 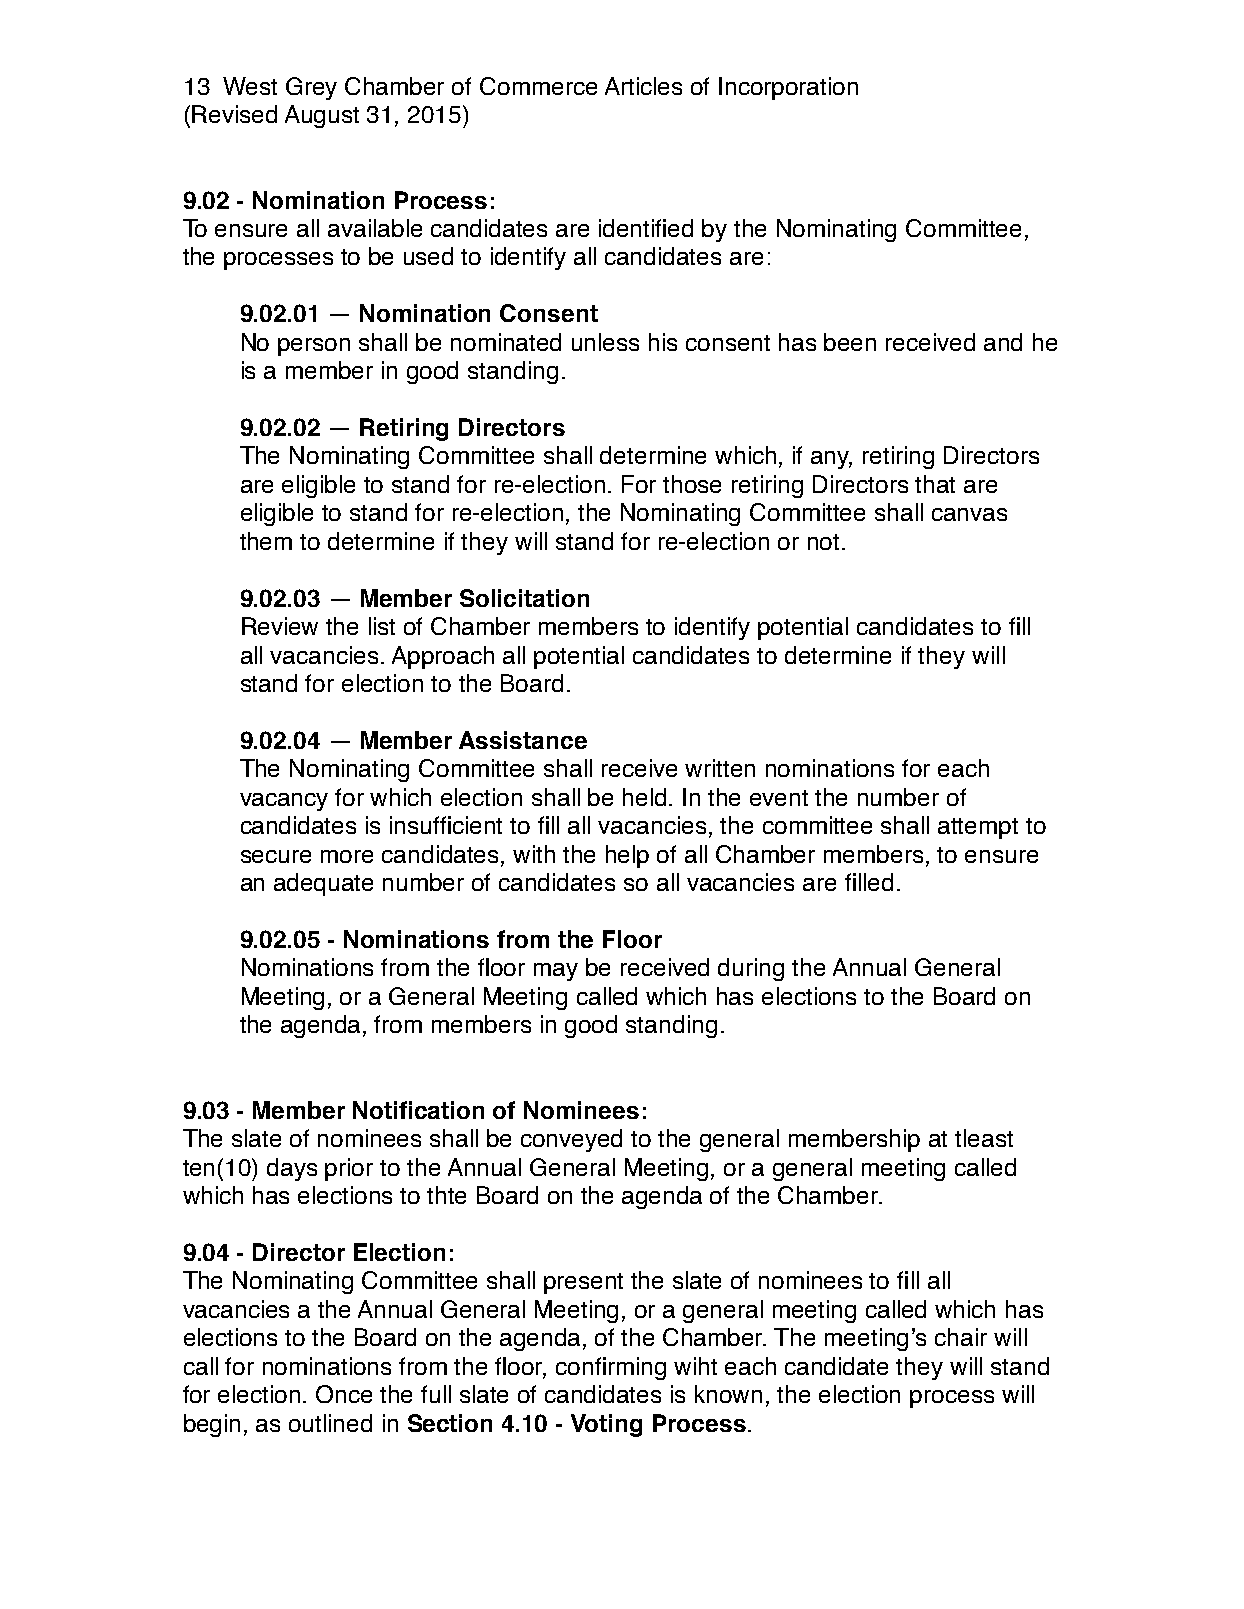 I want to click on Articles, so click(x=643, y=86).
